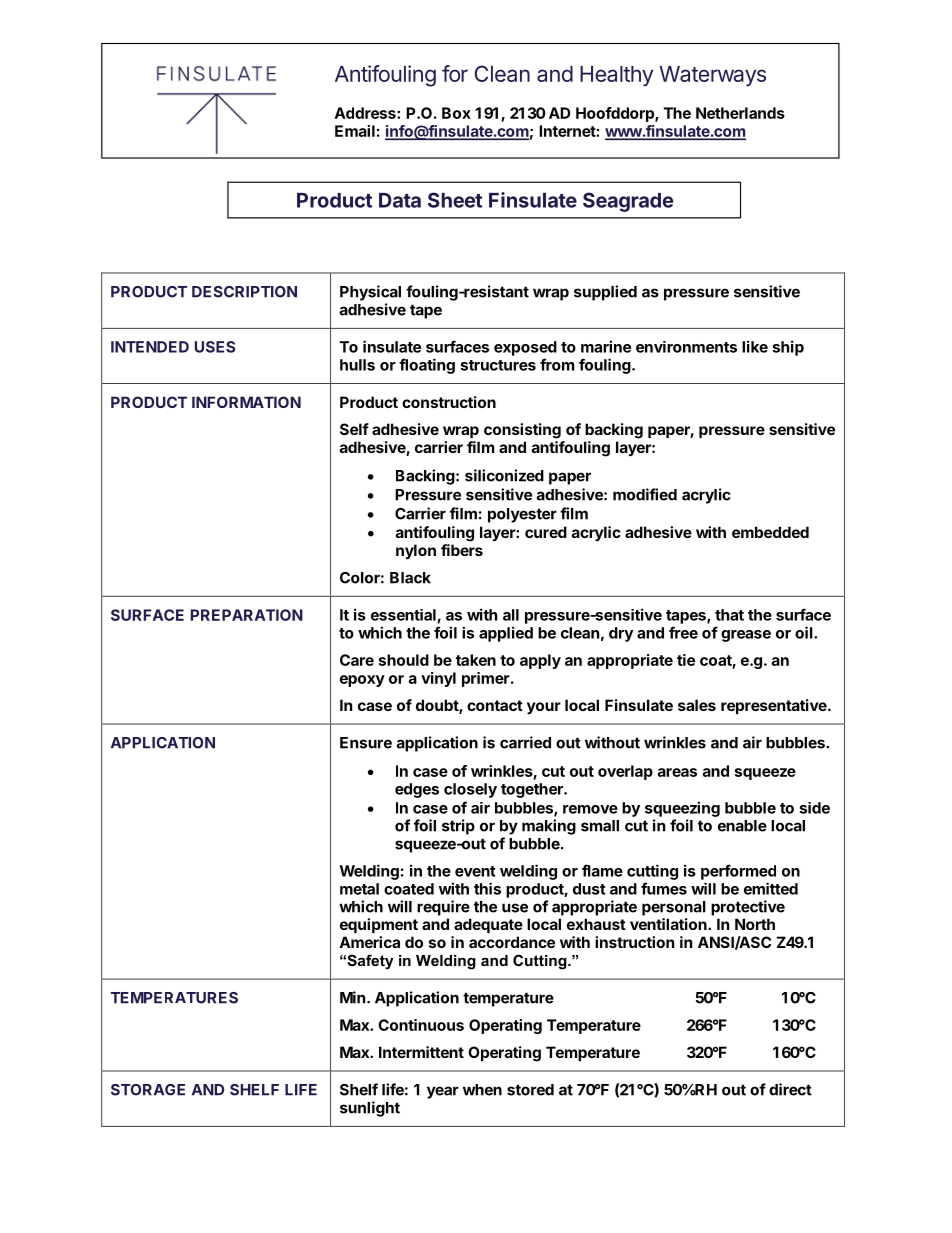 Image resolution: width=952 pixels, height=1233 pixels. What do you see at coordinates (790, 1089) in the screenshot?
I see `direct` at bounding box center [790, 1089].
